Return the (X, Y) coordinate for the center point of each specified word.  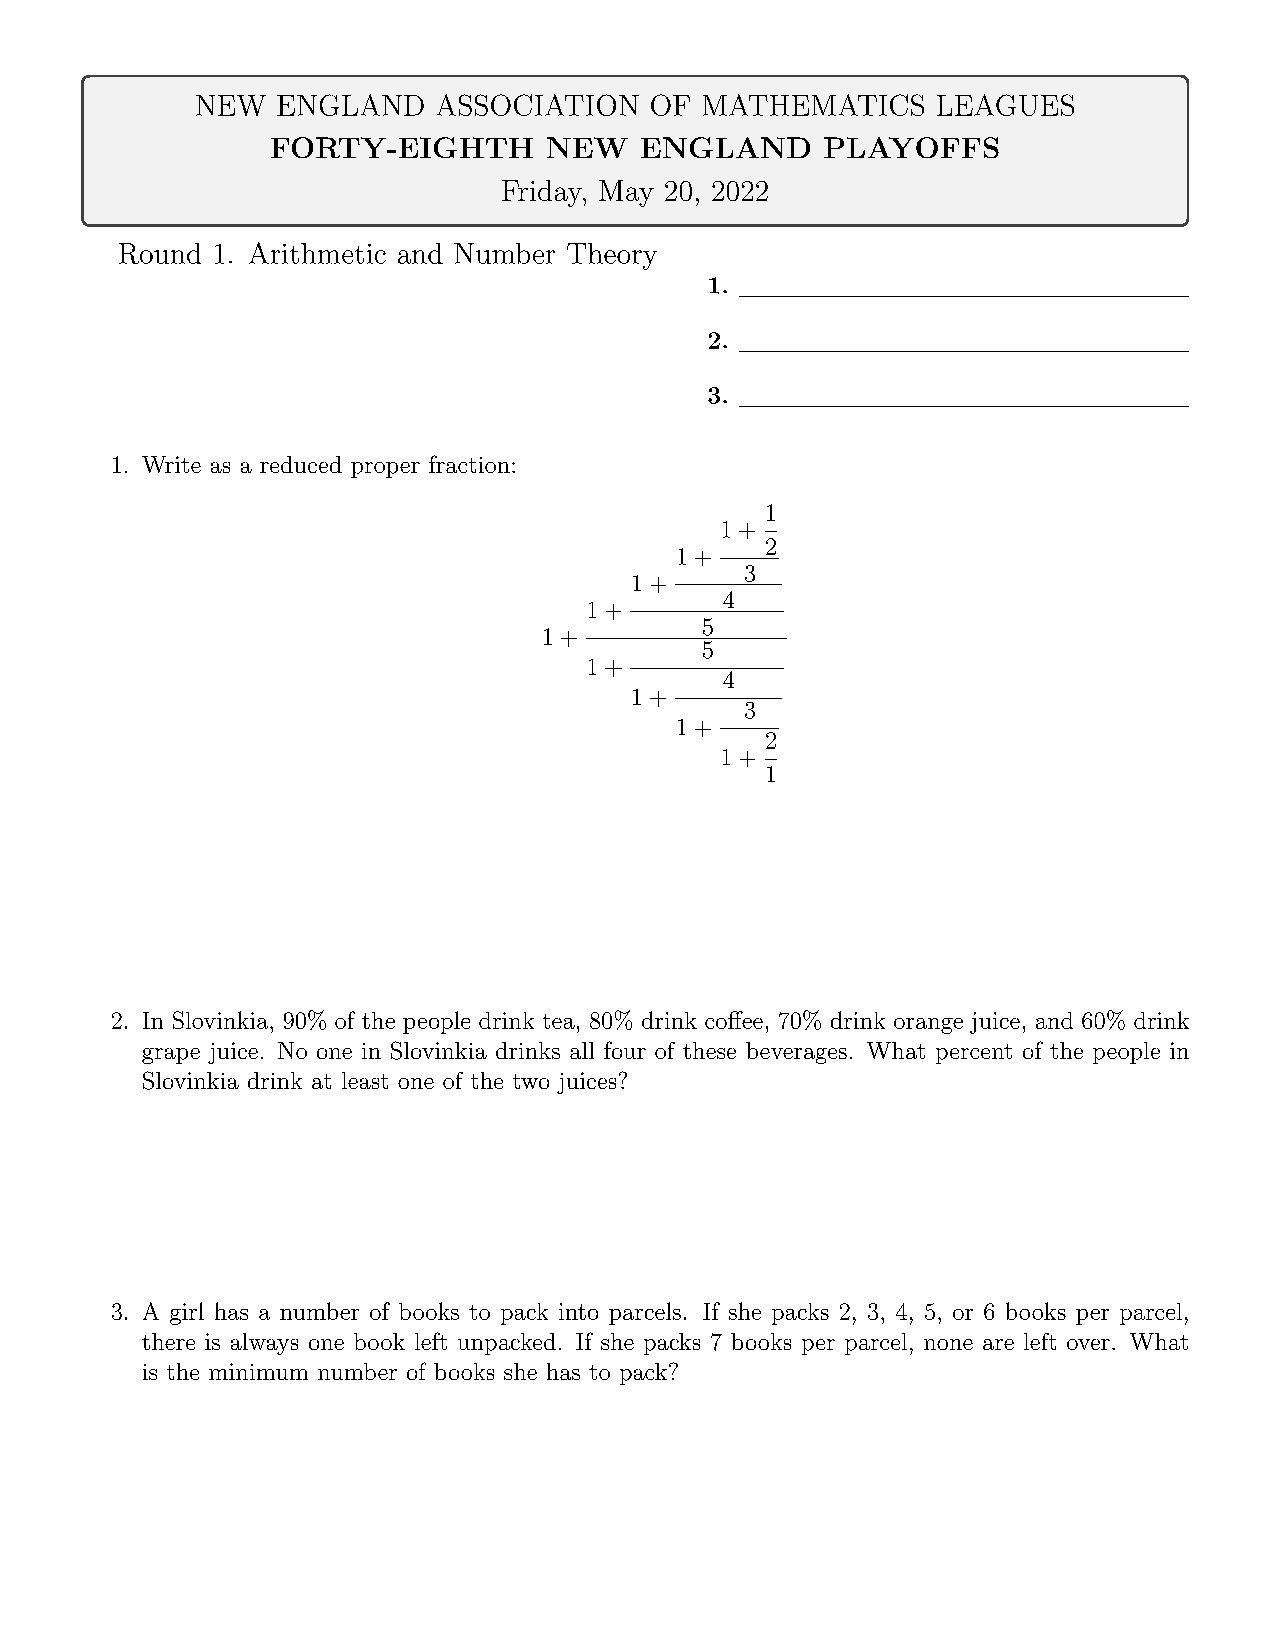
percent (974, 1054)
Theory (612, 256)
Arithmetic (317, 253)
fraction (469, 464)
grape (171, 1056)
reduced (301, 464)
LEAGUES (1005, 105)
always (264, 1344)
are (998, 1344)
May (626, 193)
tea (559, 1021)
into (578, 1311)
